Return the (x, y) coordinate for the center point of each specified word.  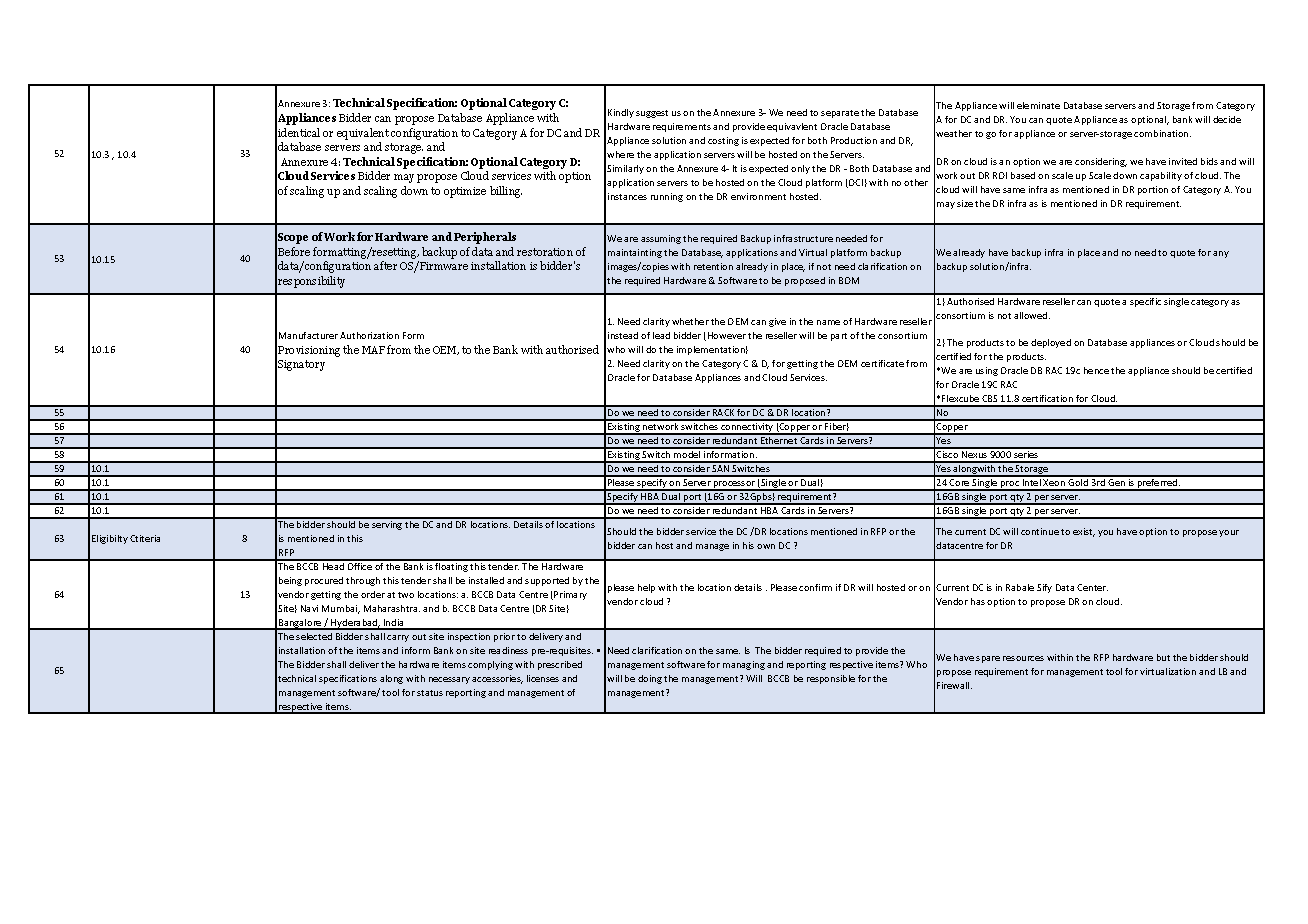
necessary (449, 680)
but (1163, 657)
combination (1162, 133)
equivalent (363, 134)
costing (723, 141)
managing (744, 665)
